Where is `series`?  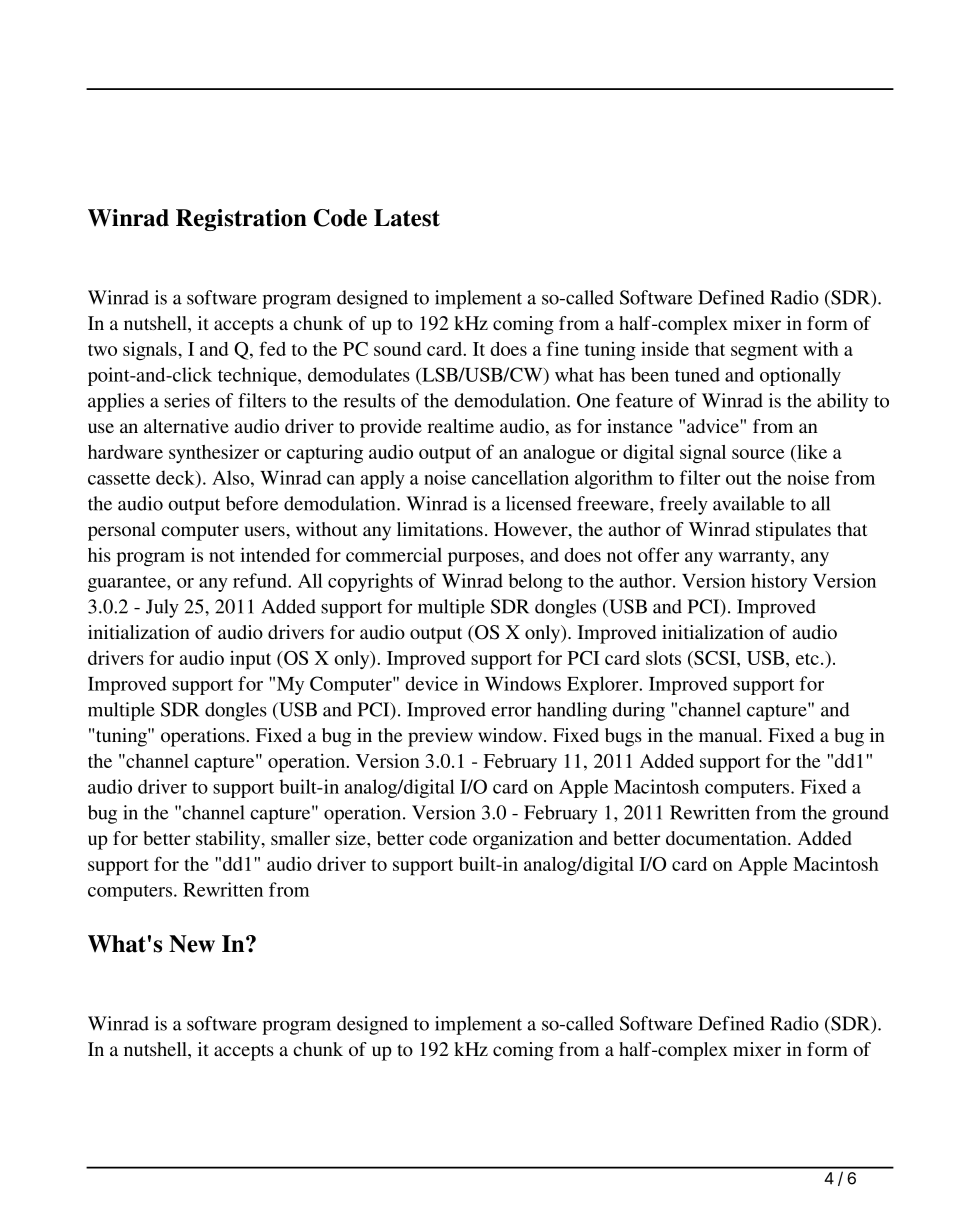
series is located at coordinates (187, 400).
